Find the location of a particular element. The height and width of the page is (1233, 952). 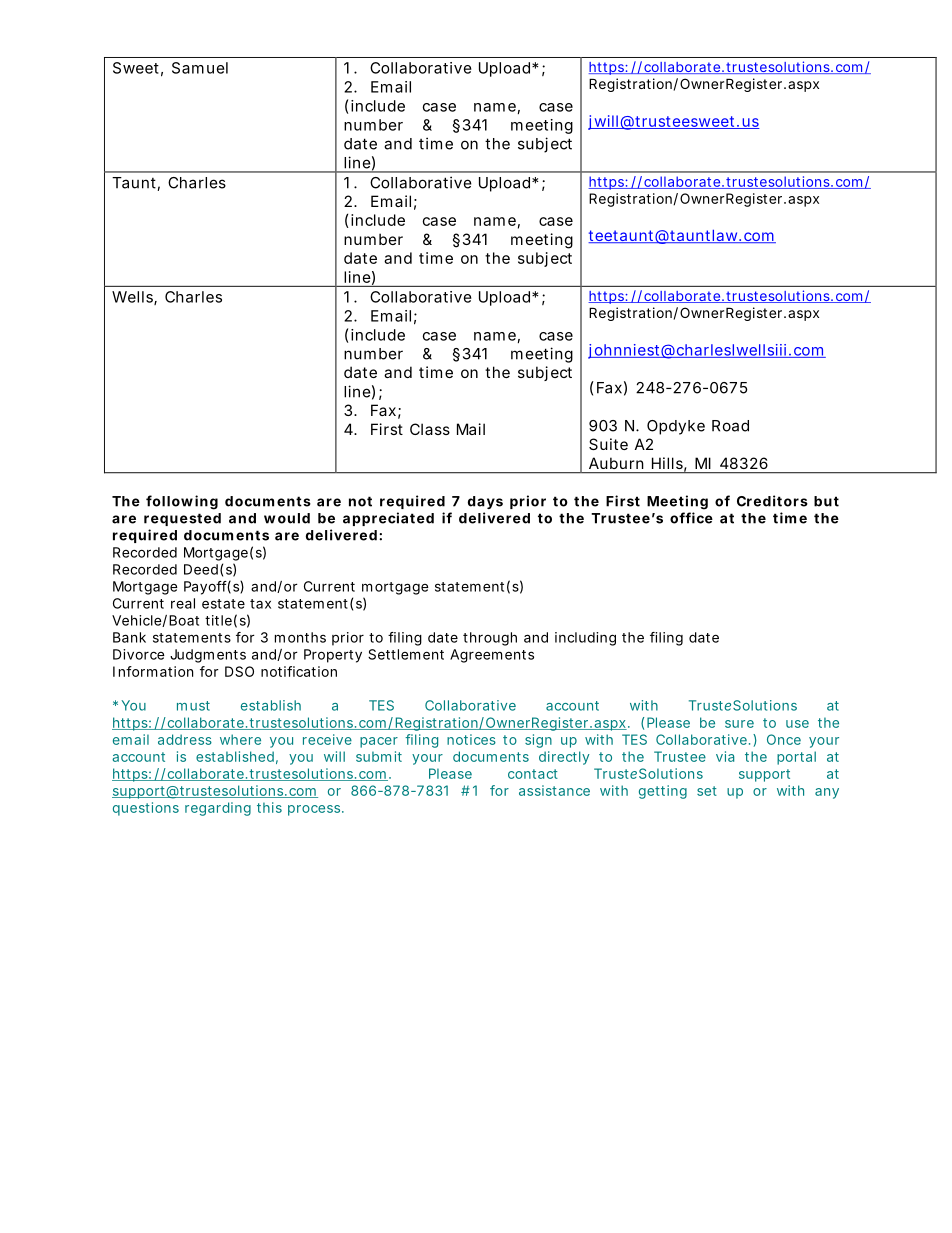

contact is located at coordinates (533, 774).
